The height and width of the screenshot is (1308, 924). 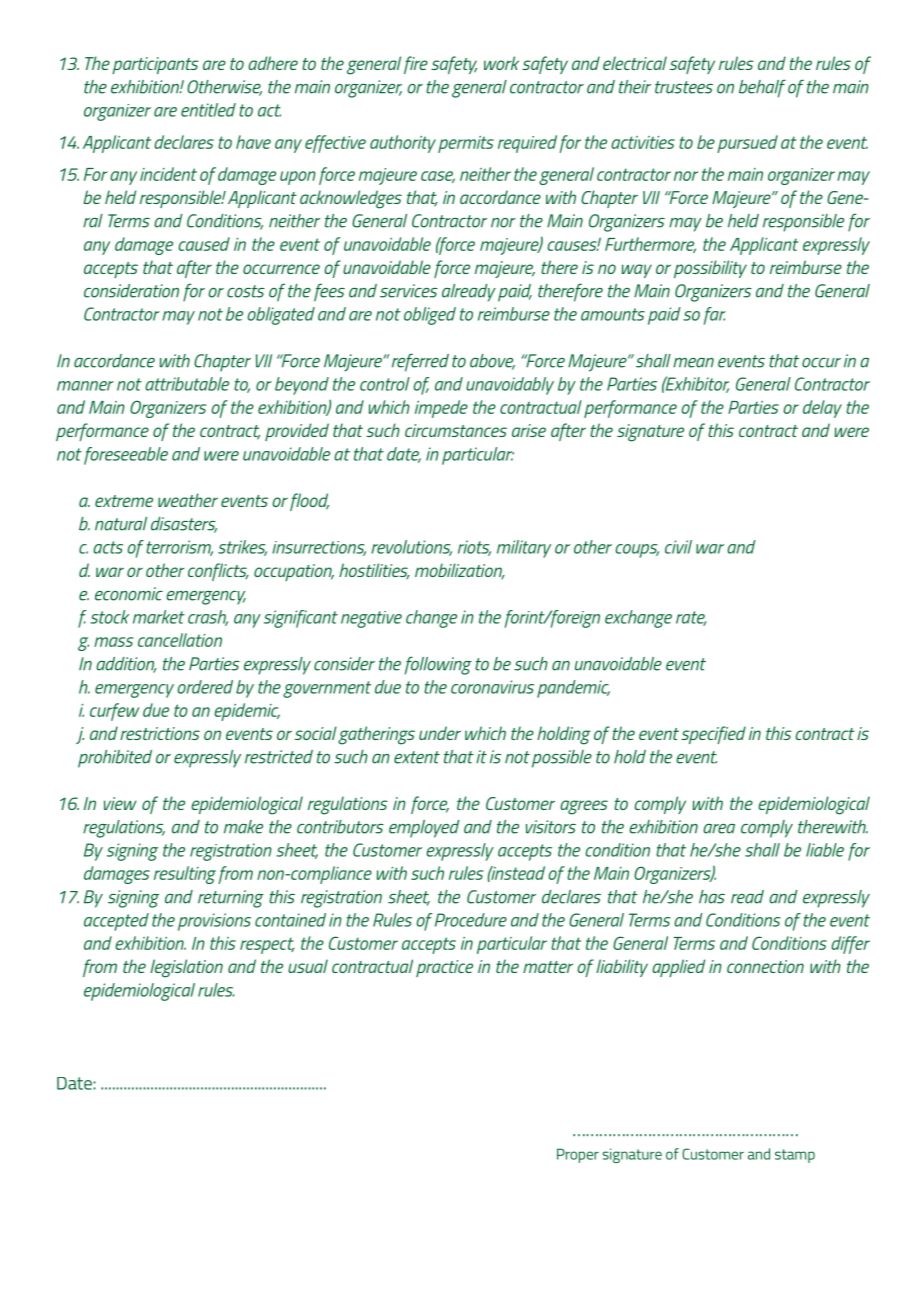 I want to click on Proper, so click(x=578, y=1155).
